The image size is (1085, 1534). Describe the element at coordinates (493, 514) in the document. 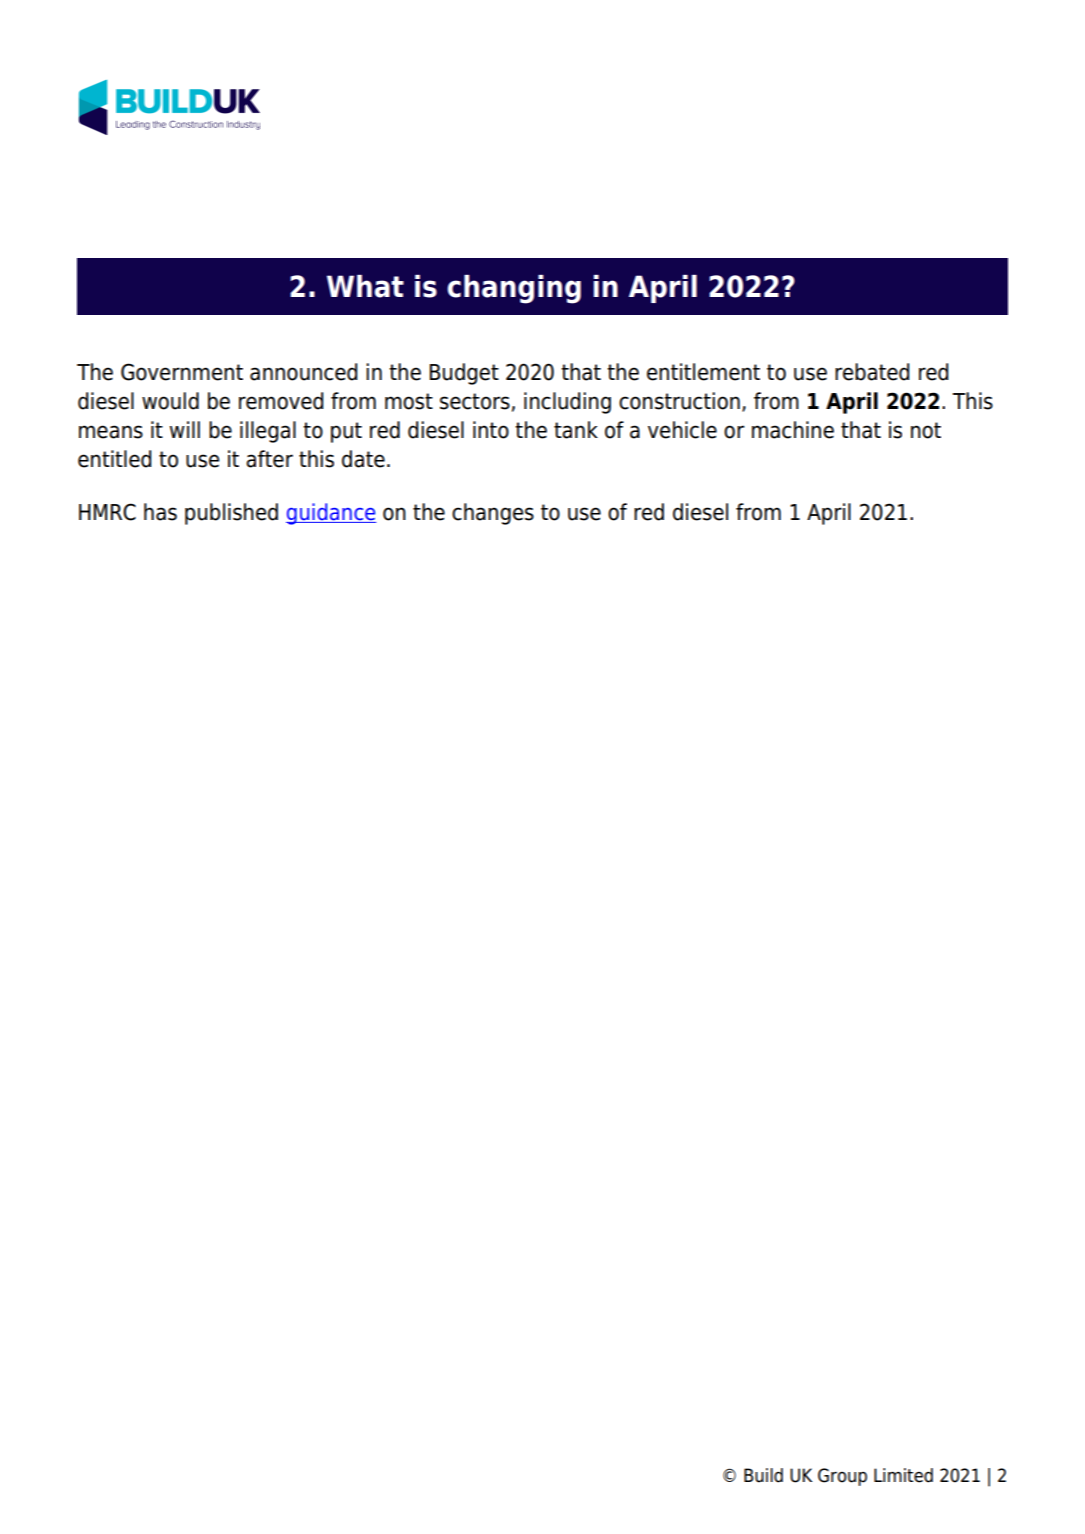

I see `changes` at that location.
